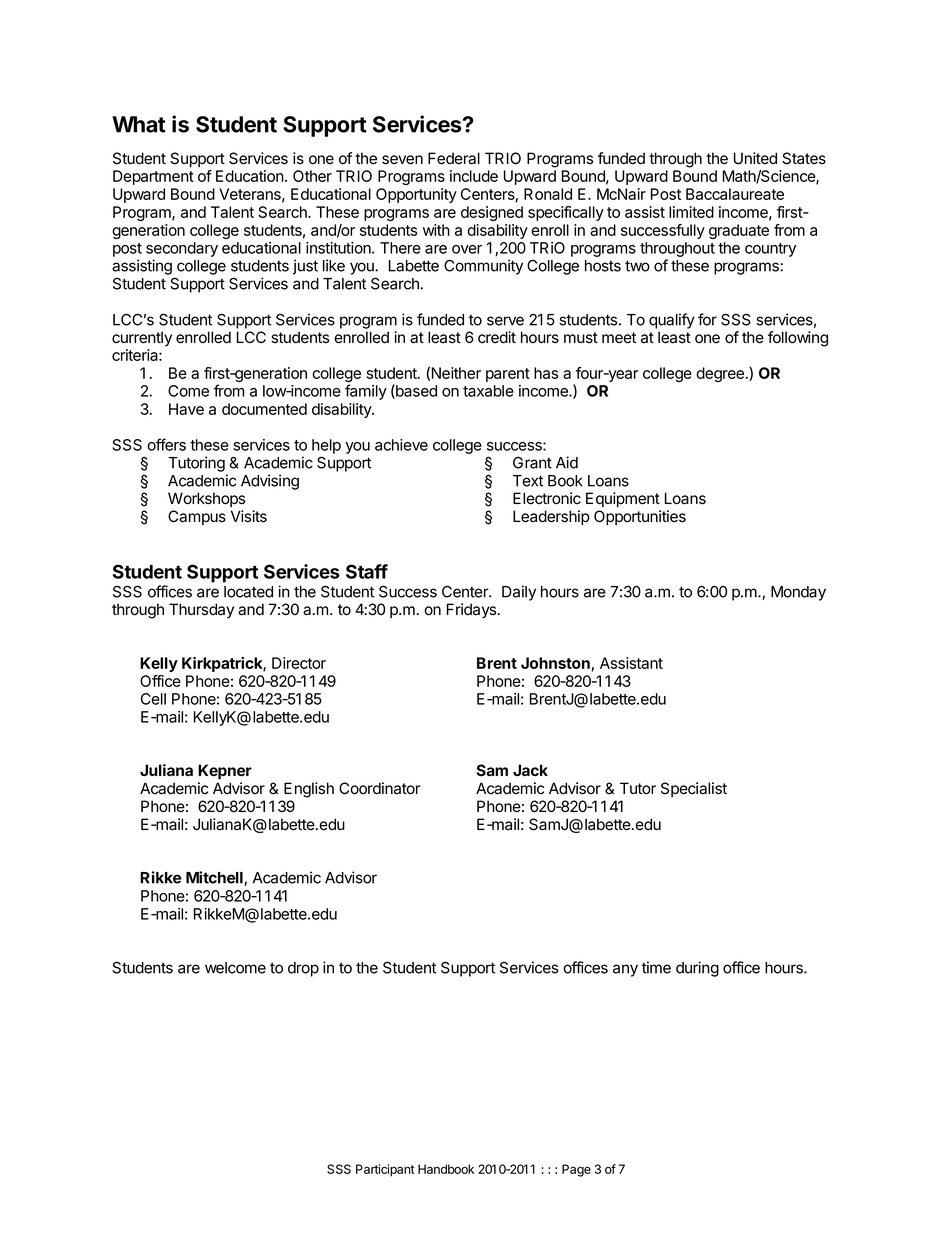 The width and height of the image is (952, 1233). What do you see at coordinates (385, 1170) in the image?
I see `Participant` at bounding box center [385, 1170].
